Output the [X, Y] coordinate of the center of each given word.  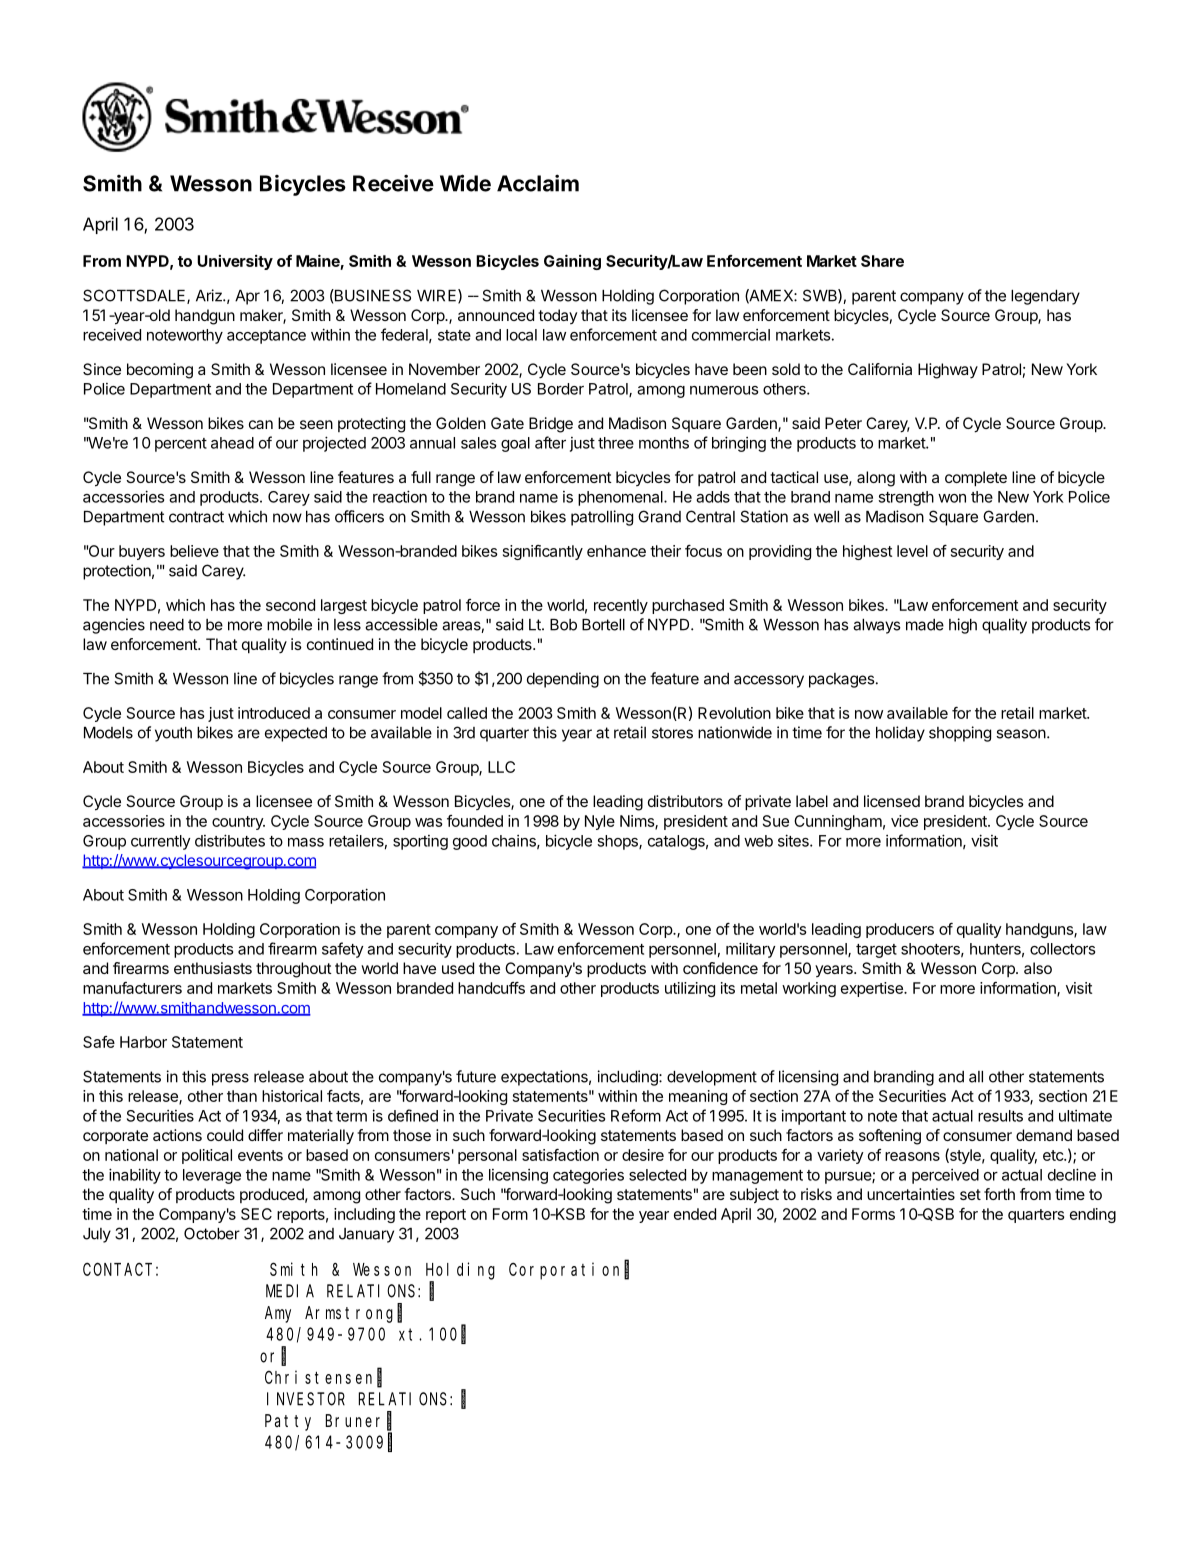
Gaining [572, 262]
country [238, 823]
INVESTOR [306, 1399]
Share [882, 261]
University [235, 262]
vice [904, 821]
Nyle [600, 822]
